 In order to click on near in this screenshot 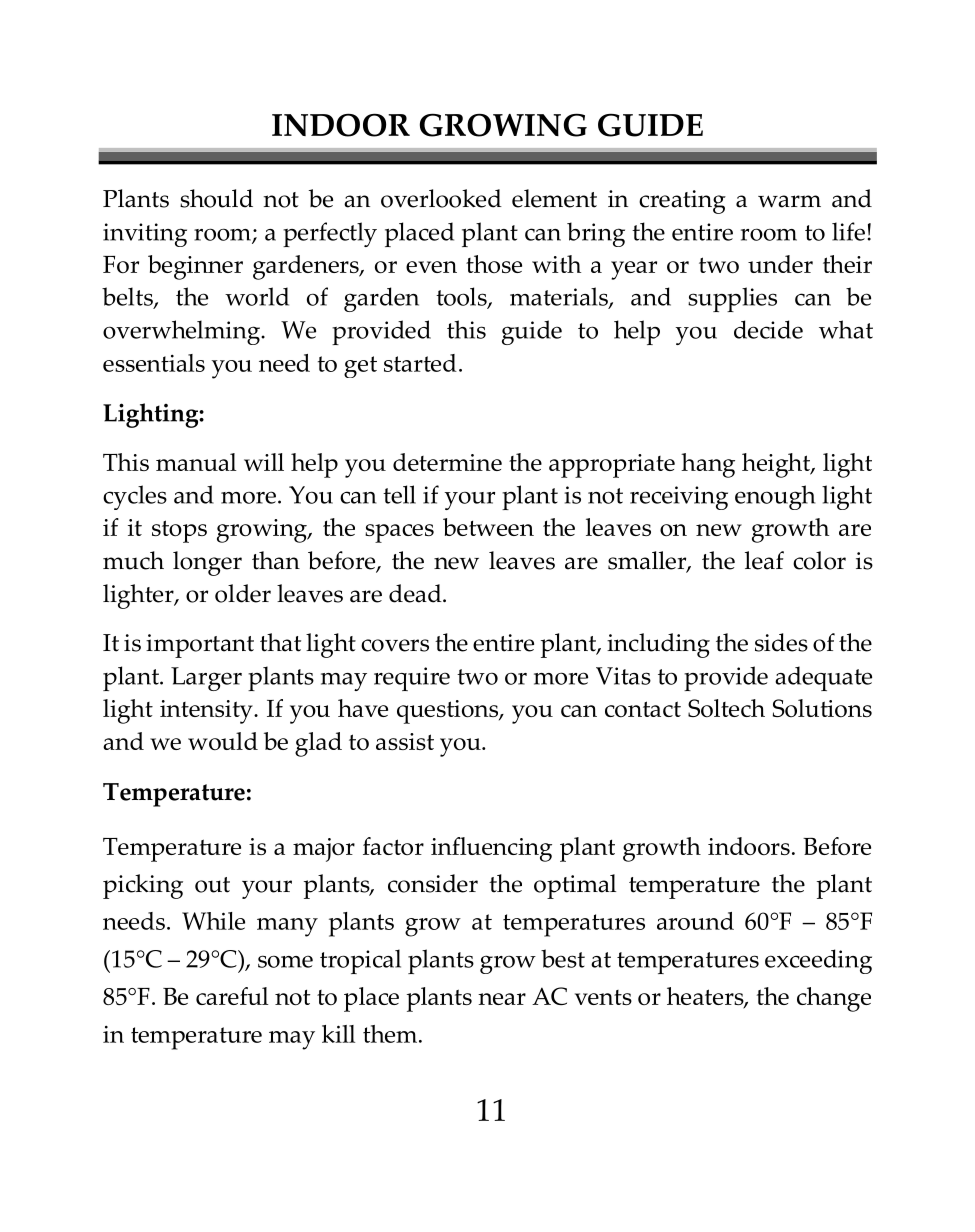, I will do `click(502, 999)`.
